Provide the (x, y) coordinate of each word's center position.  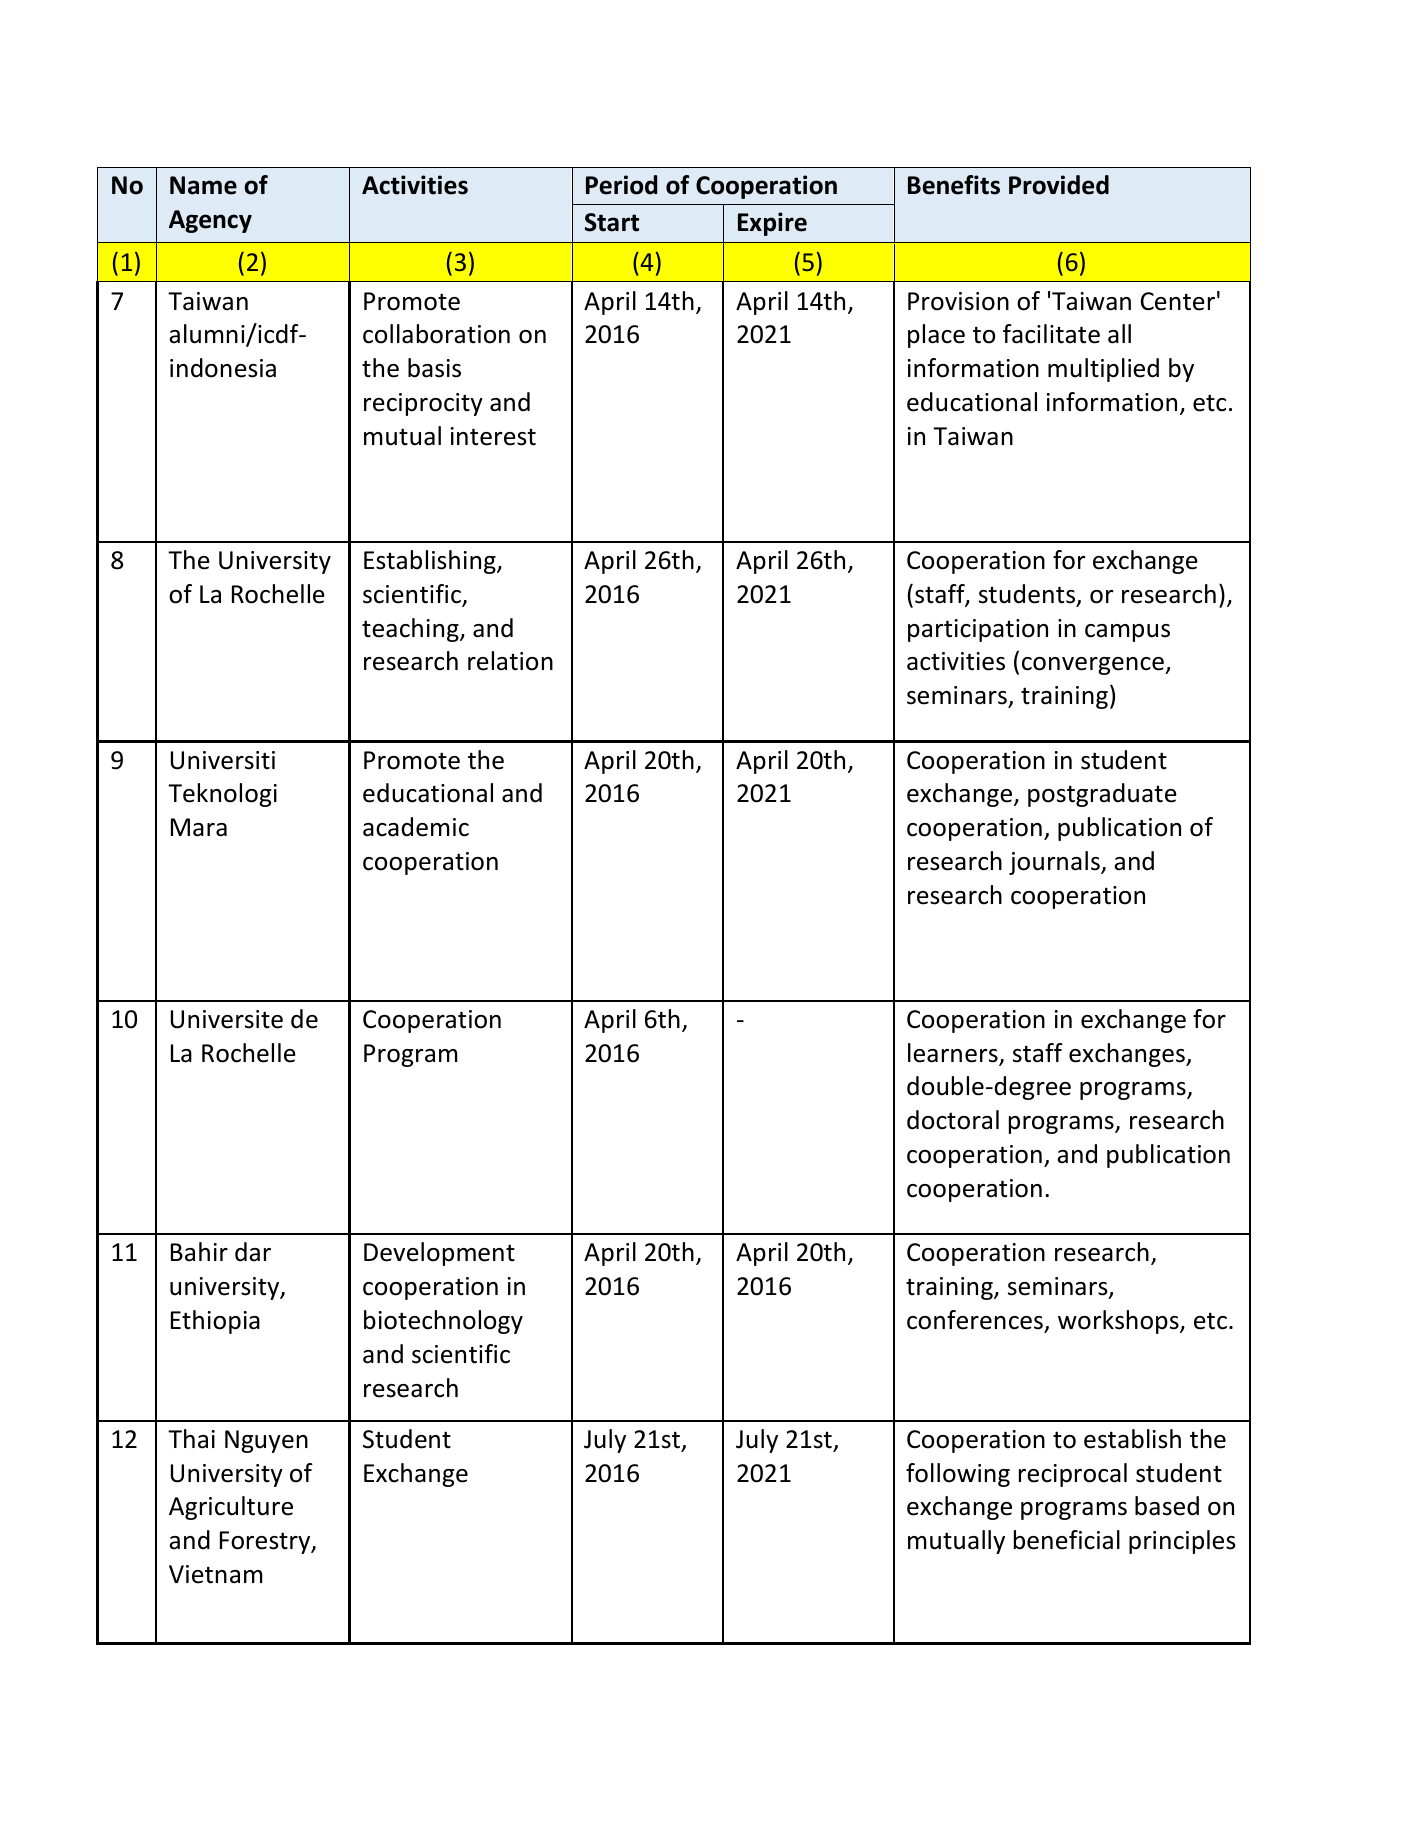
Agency (210, 221)
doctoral (953, 1120)
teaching (411, 630)
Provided (1059, 185)
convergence (1094, 666)
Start (612, 222)
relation (510, 661)
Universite (227, 1019)
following (958, 1475)
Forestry (266, 1542)
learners (954, 1054)
